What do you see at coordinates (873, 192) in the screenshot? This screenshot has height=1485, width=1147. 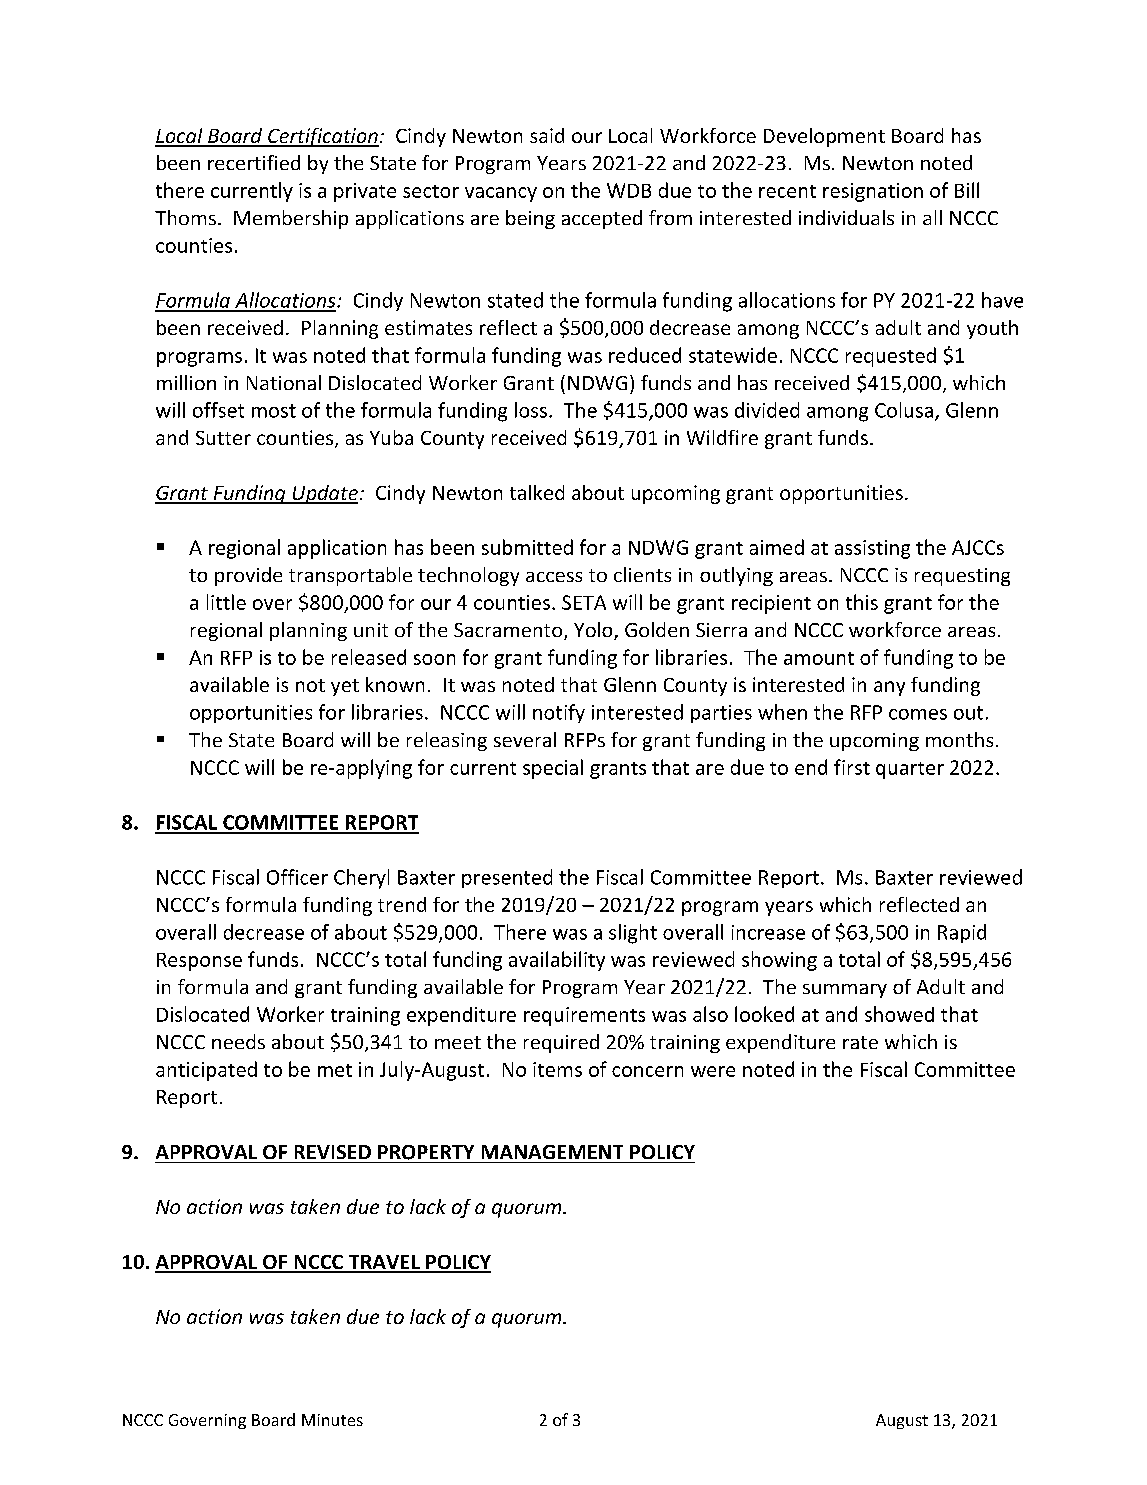 I see `resignation` at bounding box center [873, 192].
